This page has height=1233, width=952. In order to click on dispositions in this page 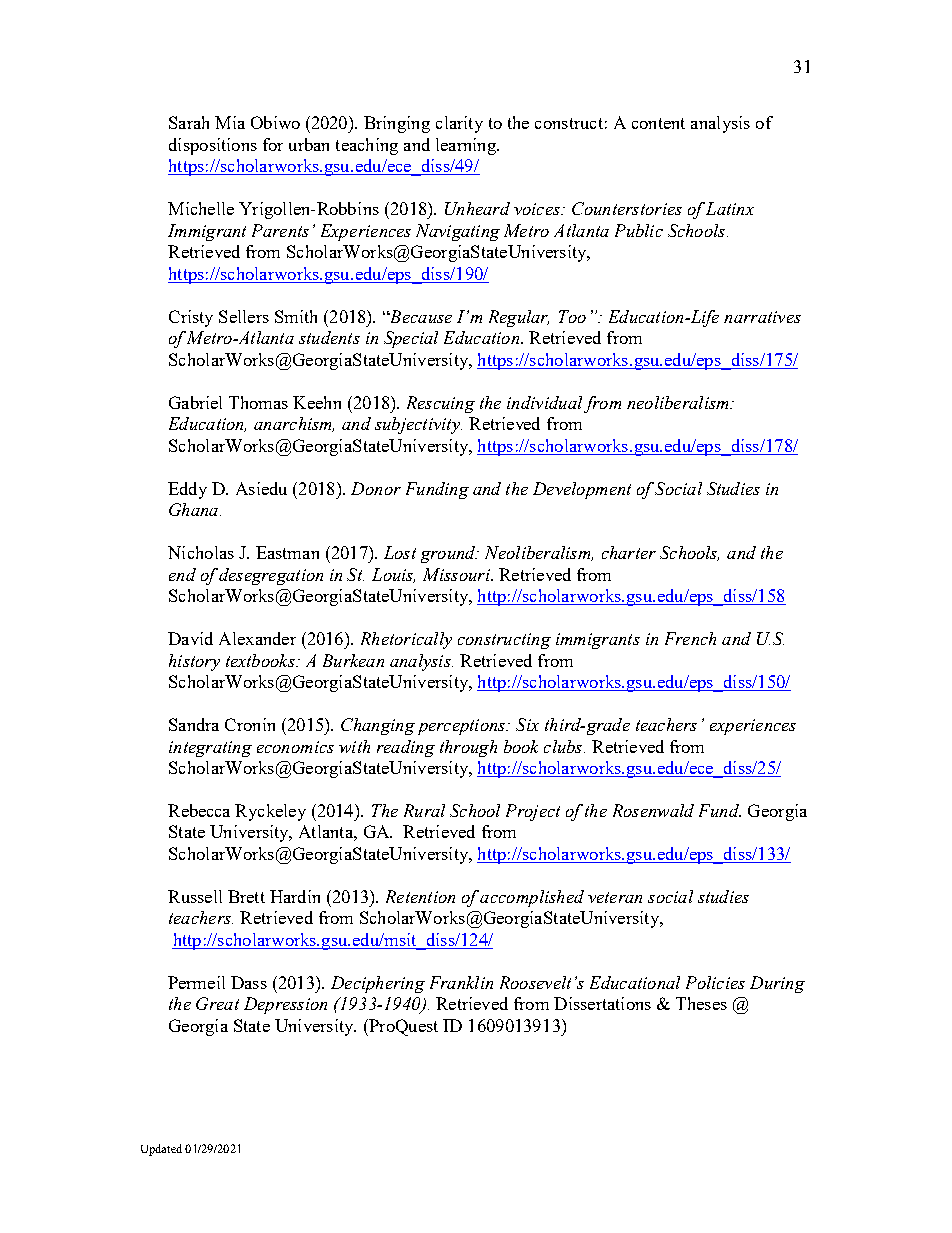, I will do `click(213, 146)`.
